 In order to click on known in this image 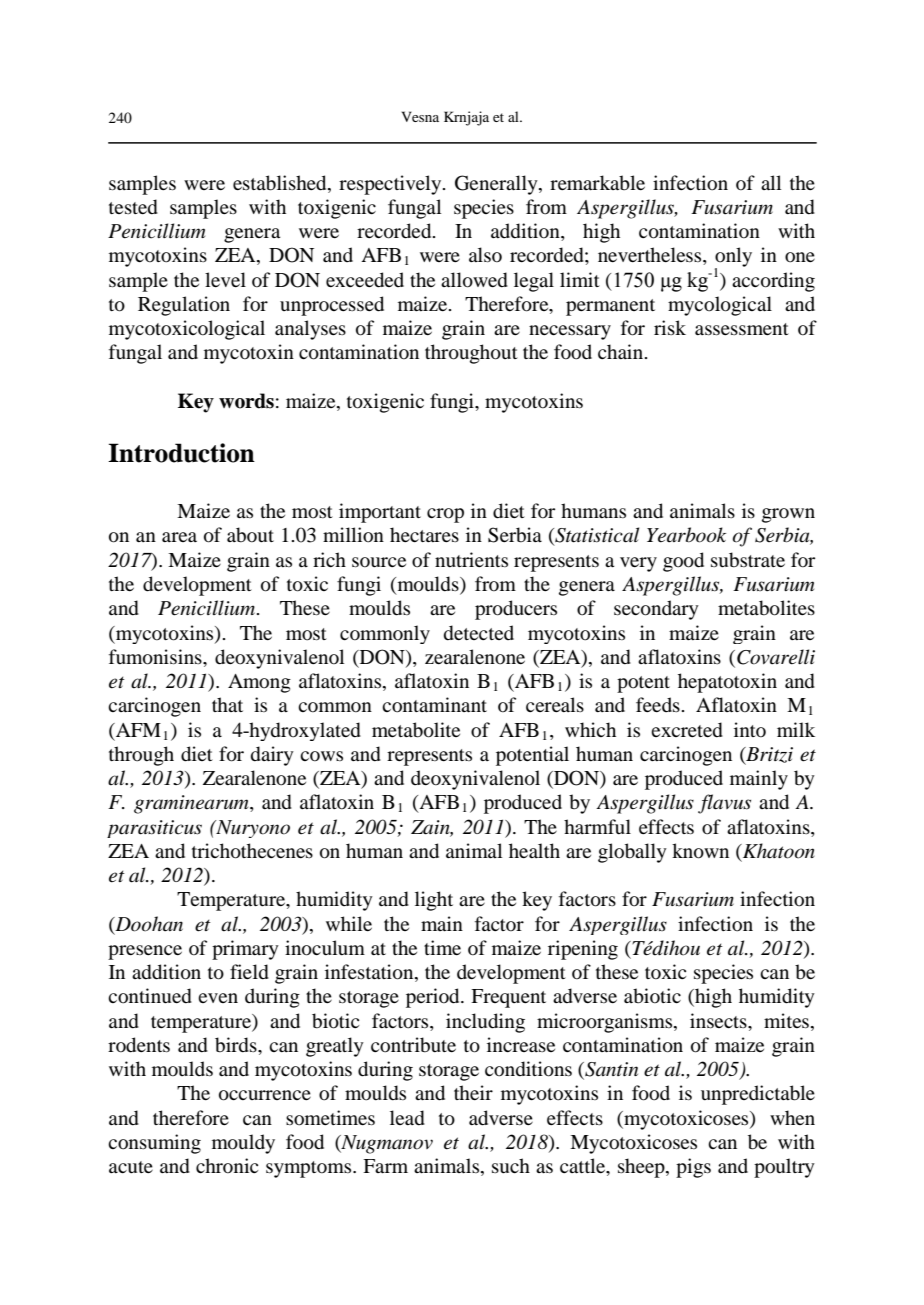, I will do `click(700, 851)`.
